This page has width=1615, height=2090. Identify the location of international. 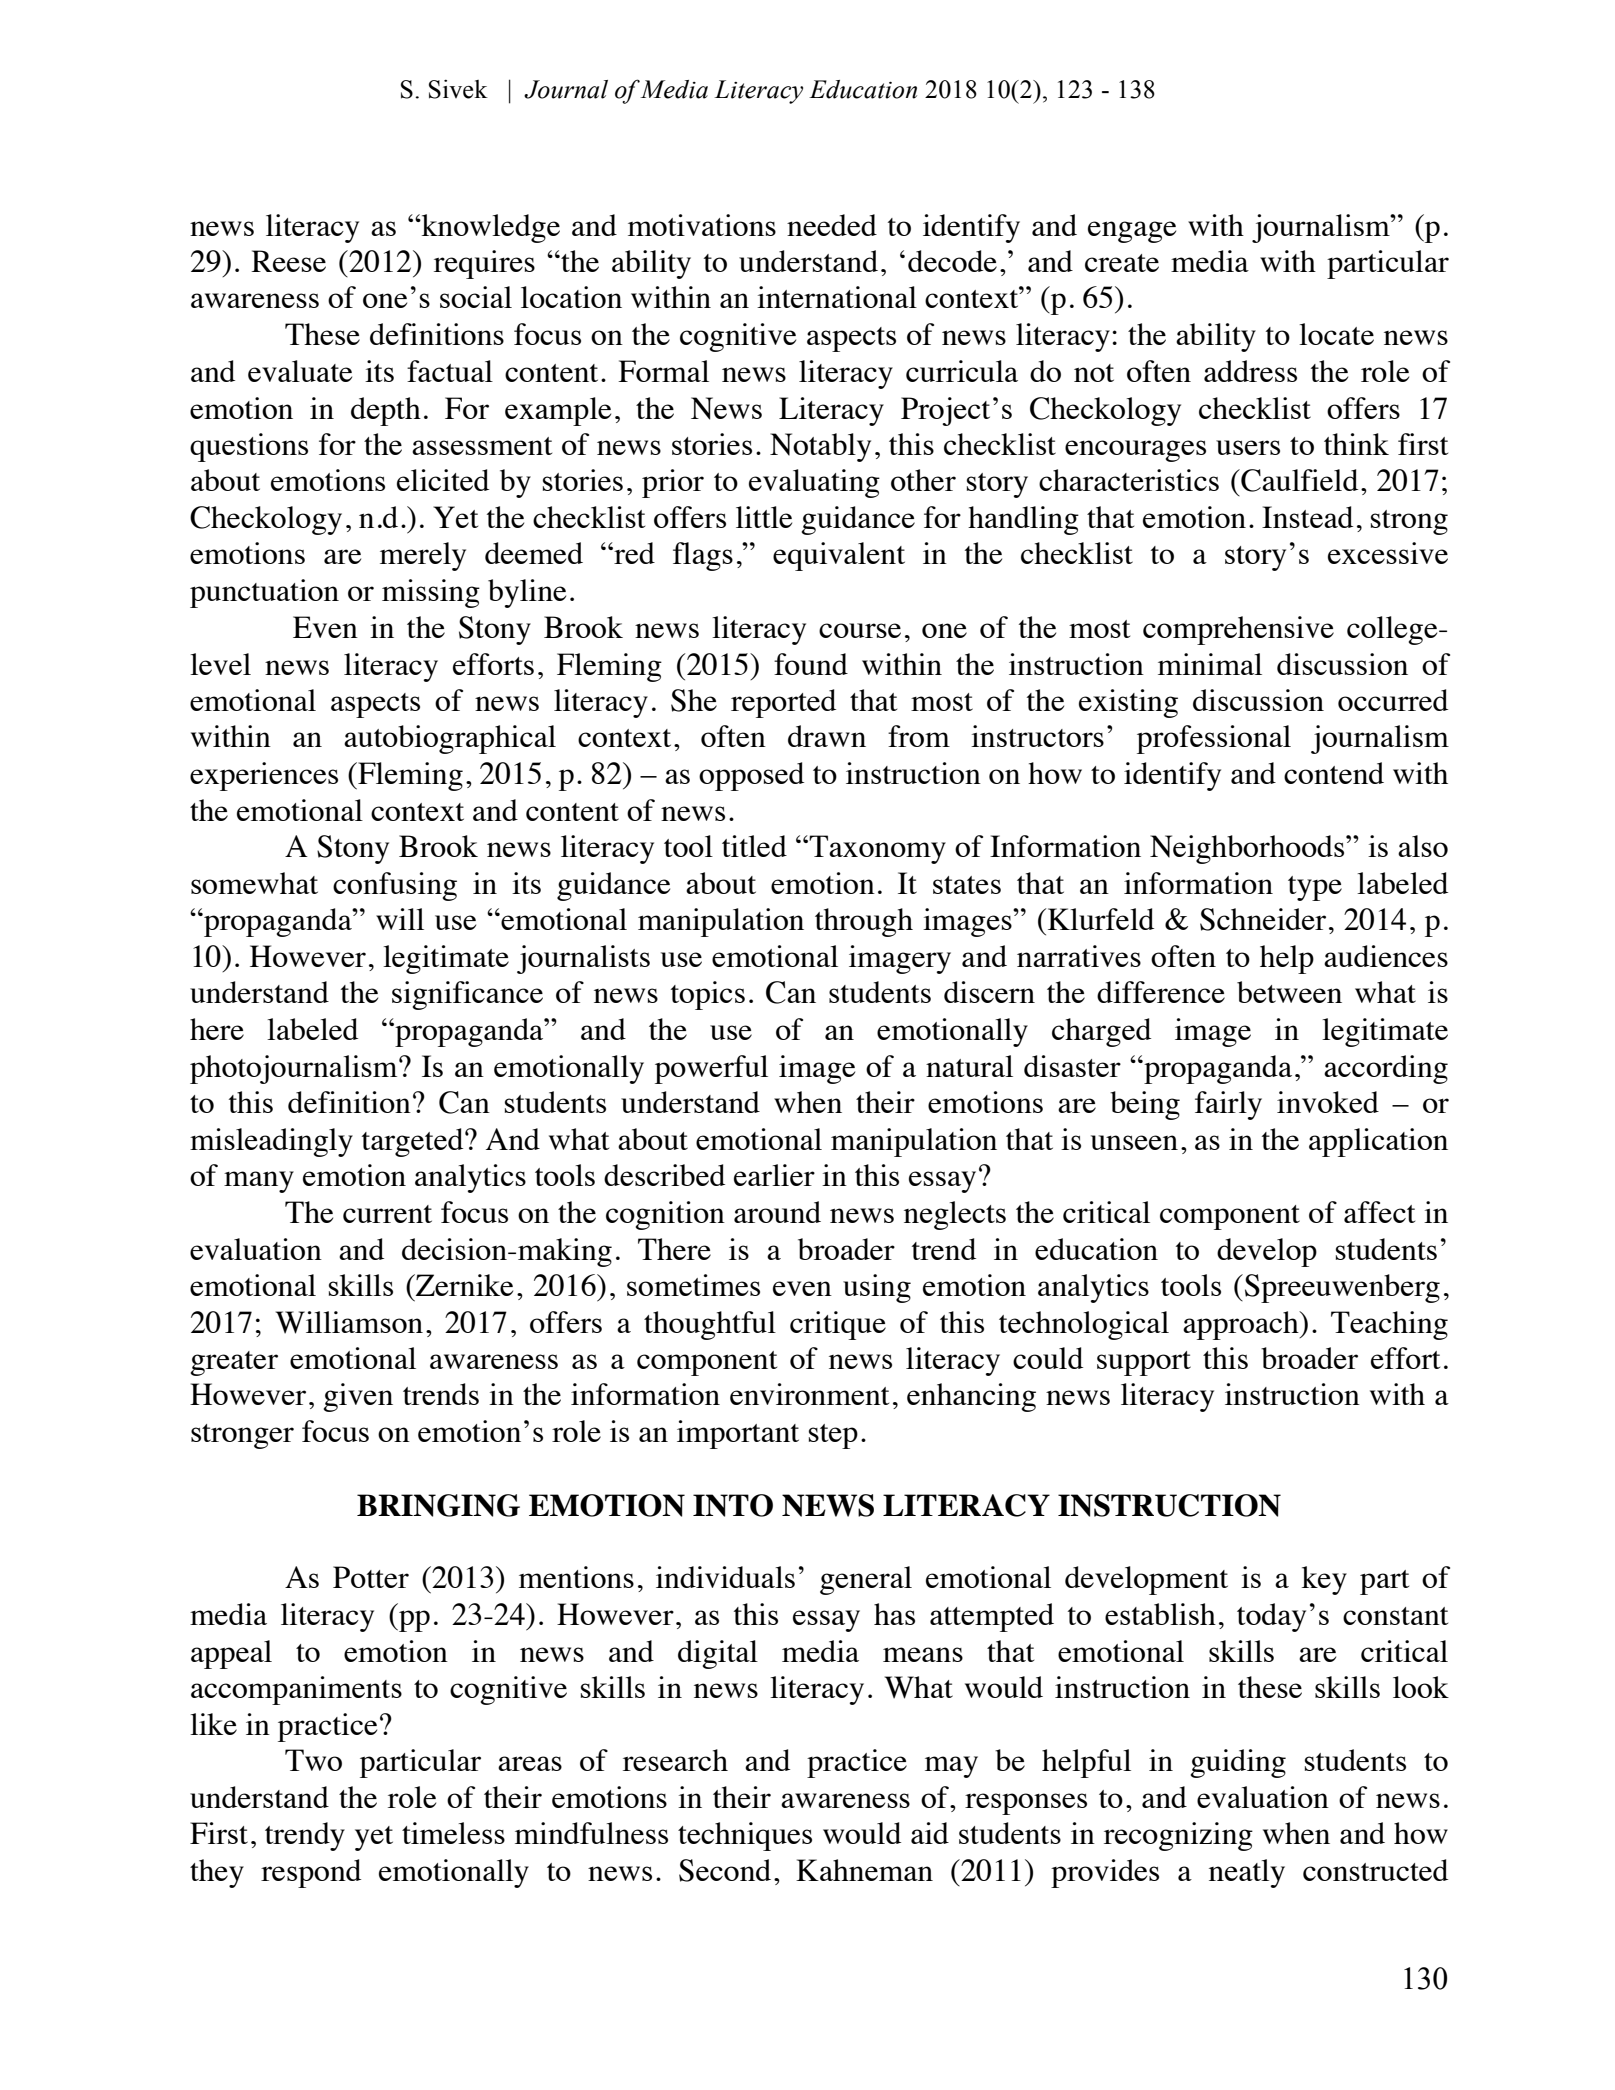
(837, 297).
